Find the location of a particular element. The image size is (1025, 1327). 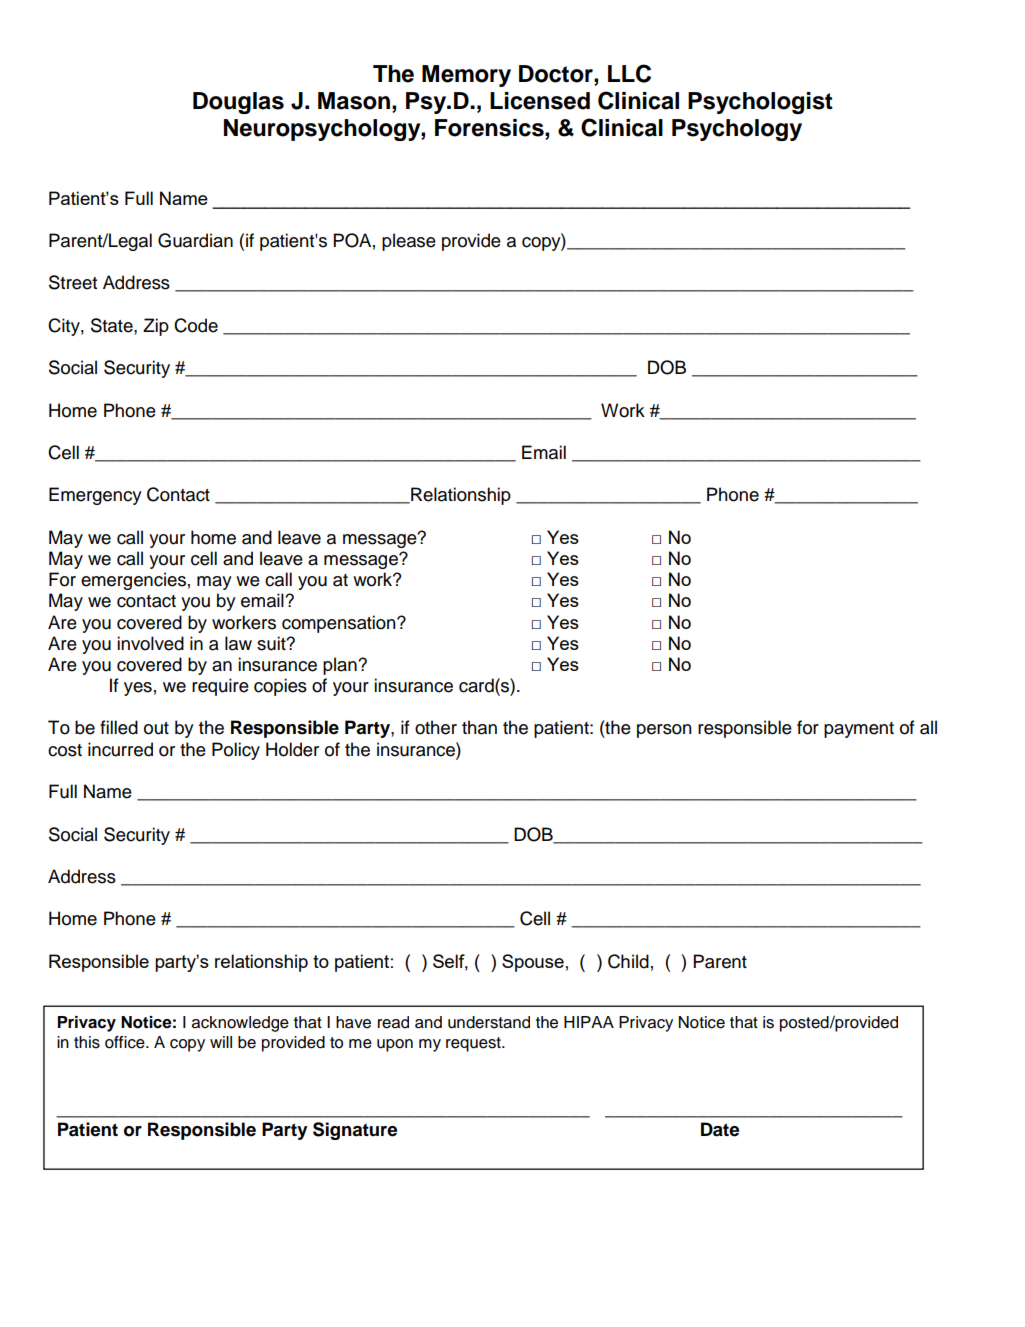

incurred is located at coordinates (120, 749).
